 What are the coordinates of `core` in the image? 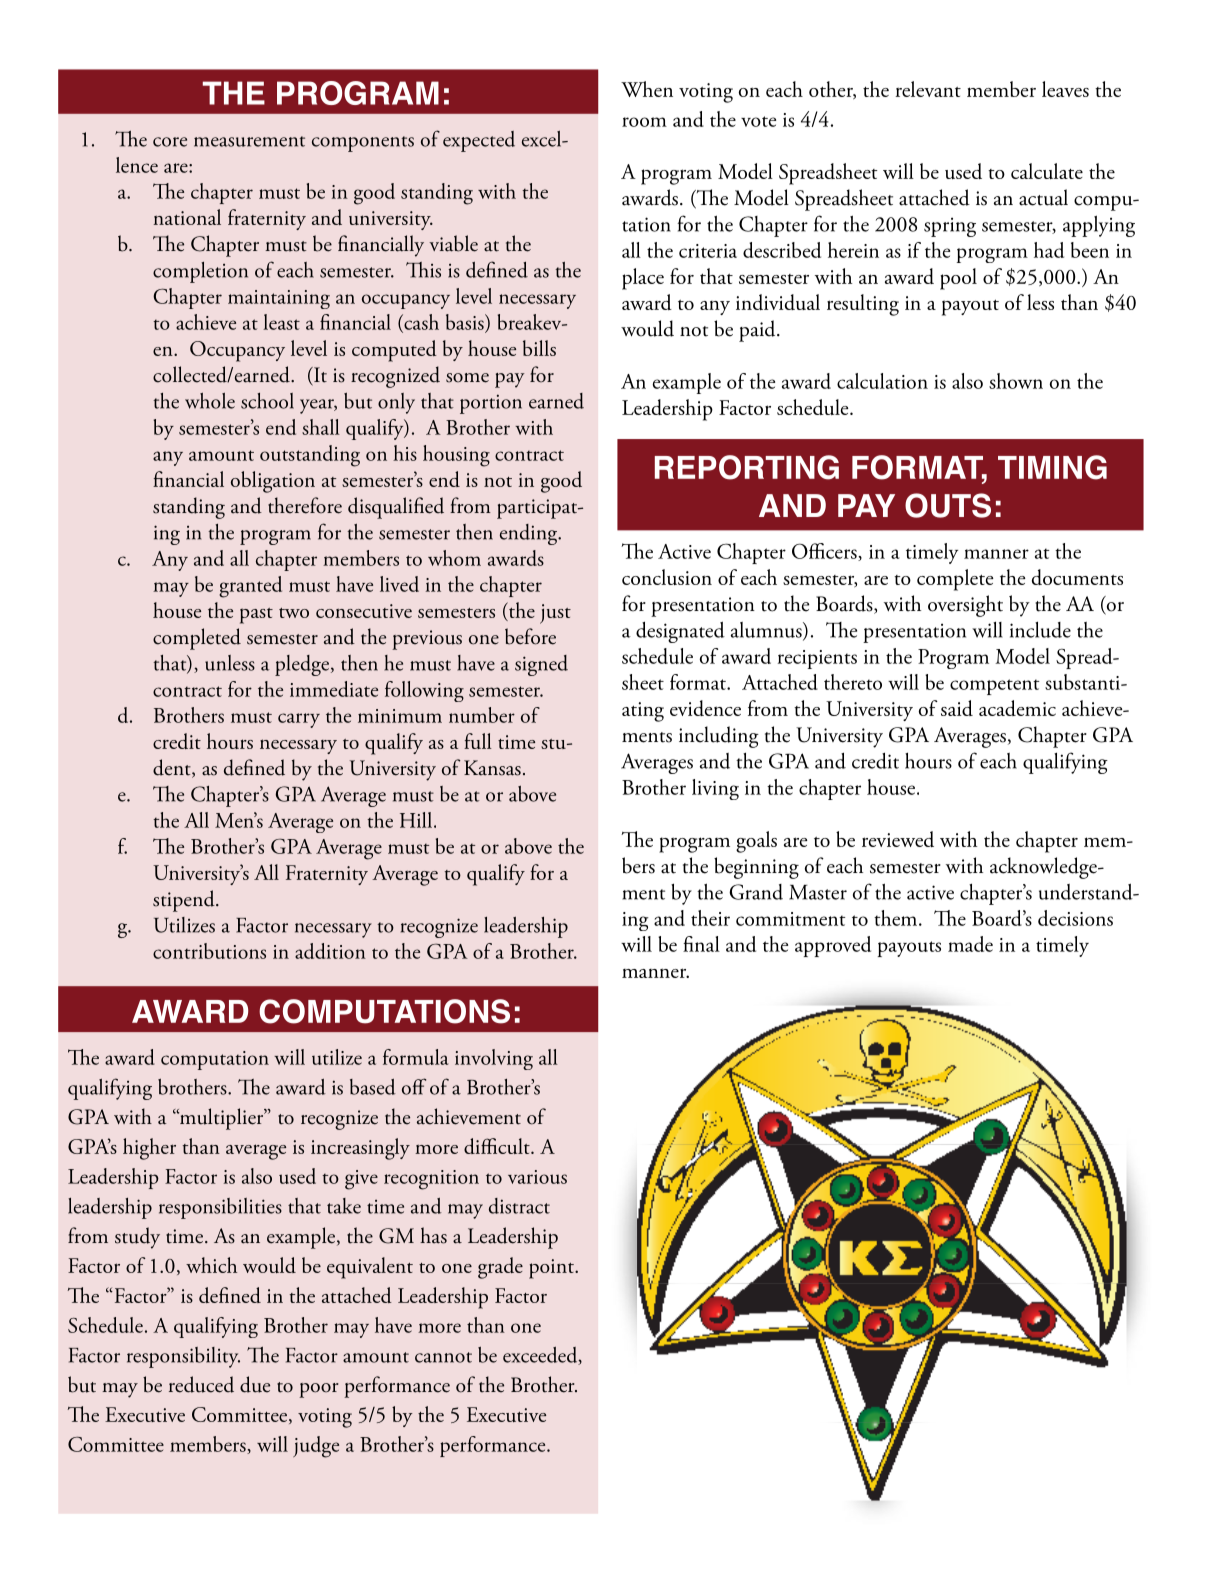 It's located at (170, 142).
